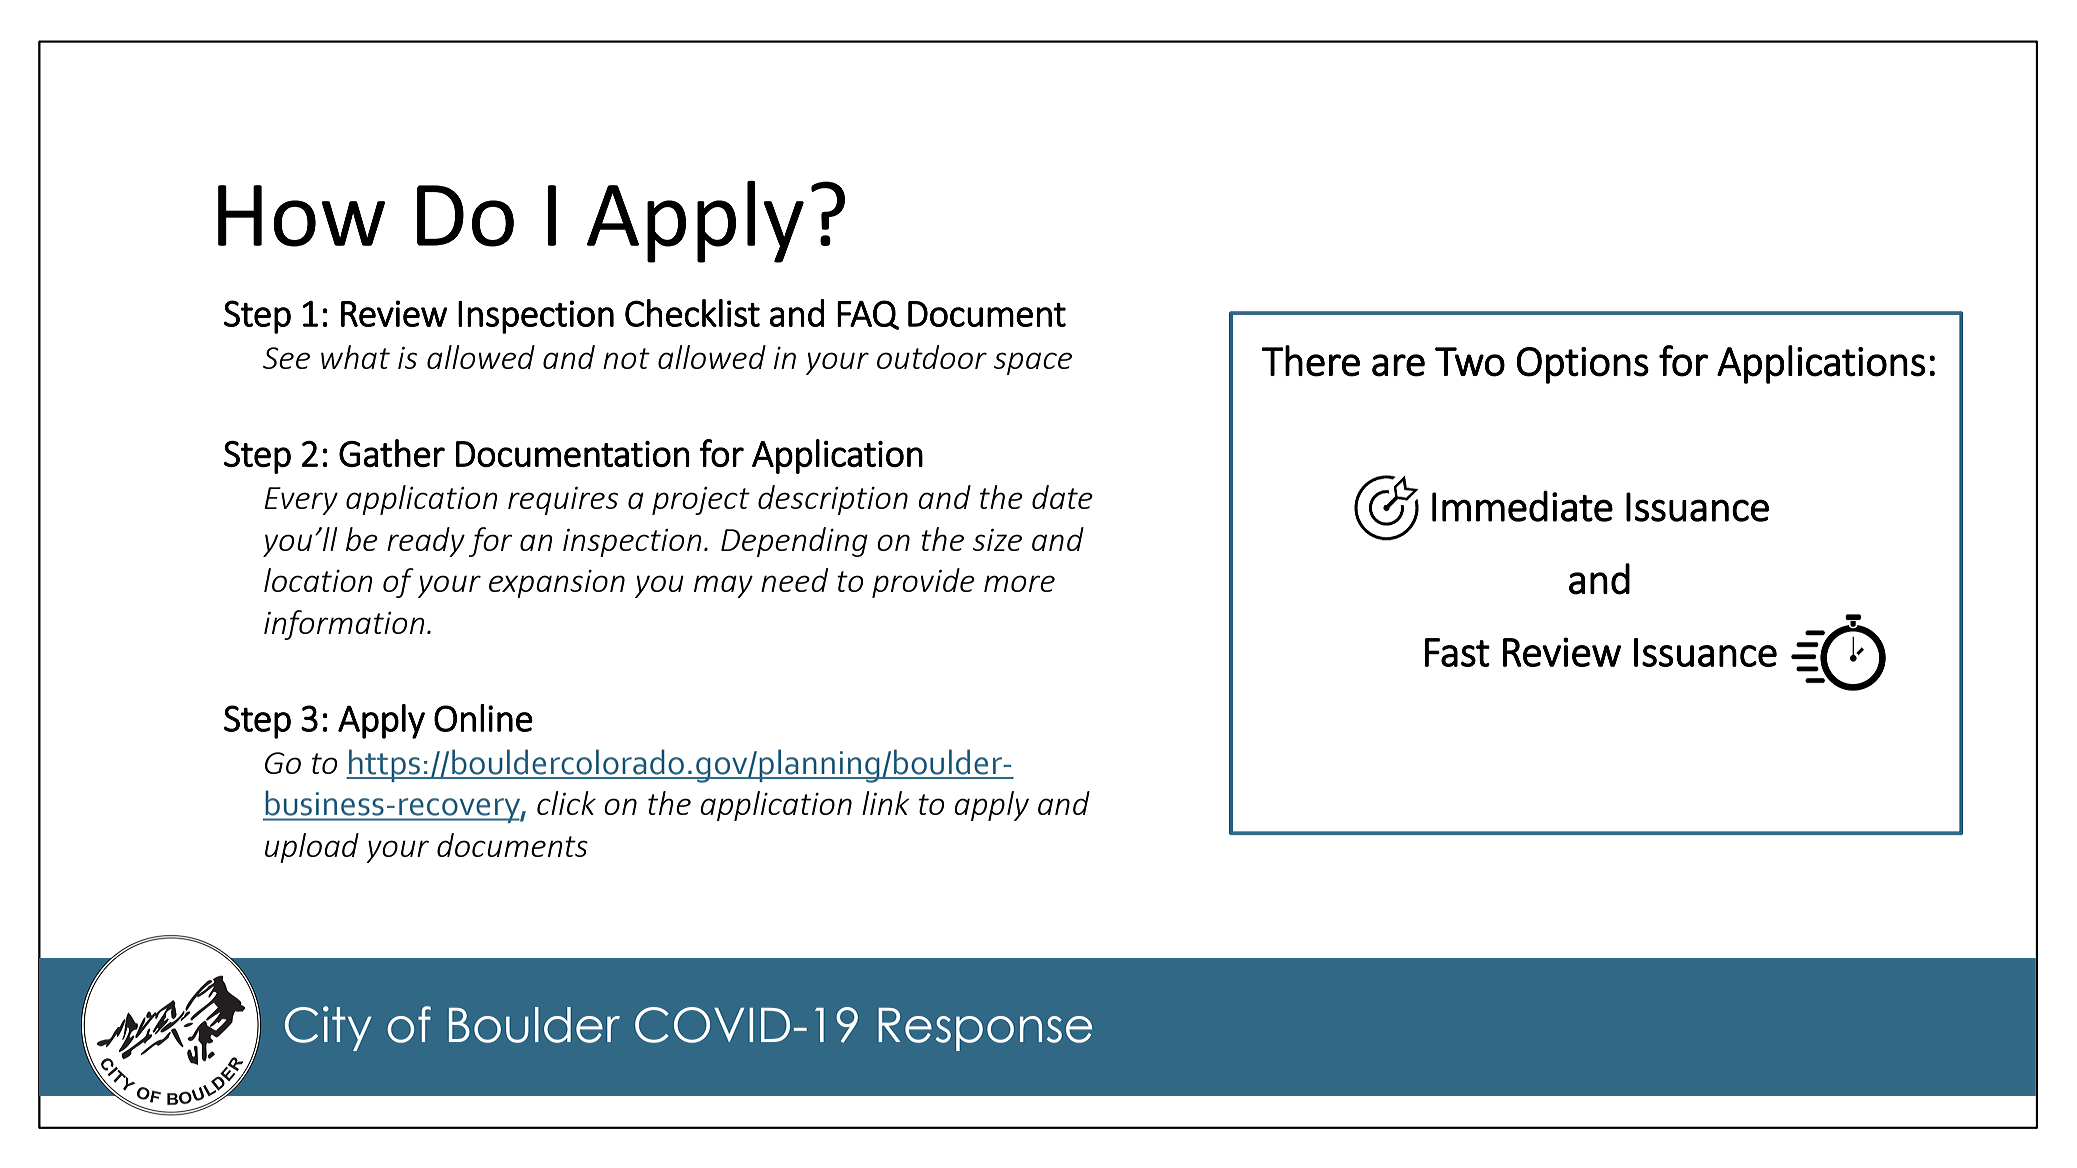  I want to click on Gather, so click(392, 453).
